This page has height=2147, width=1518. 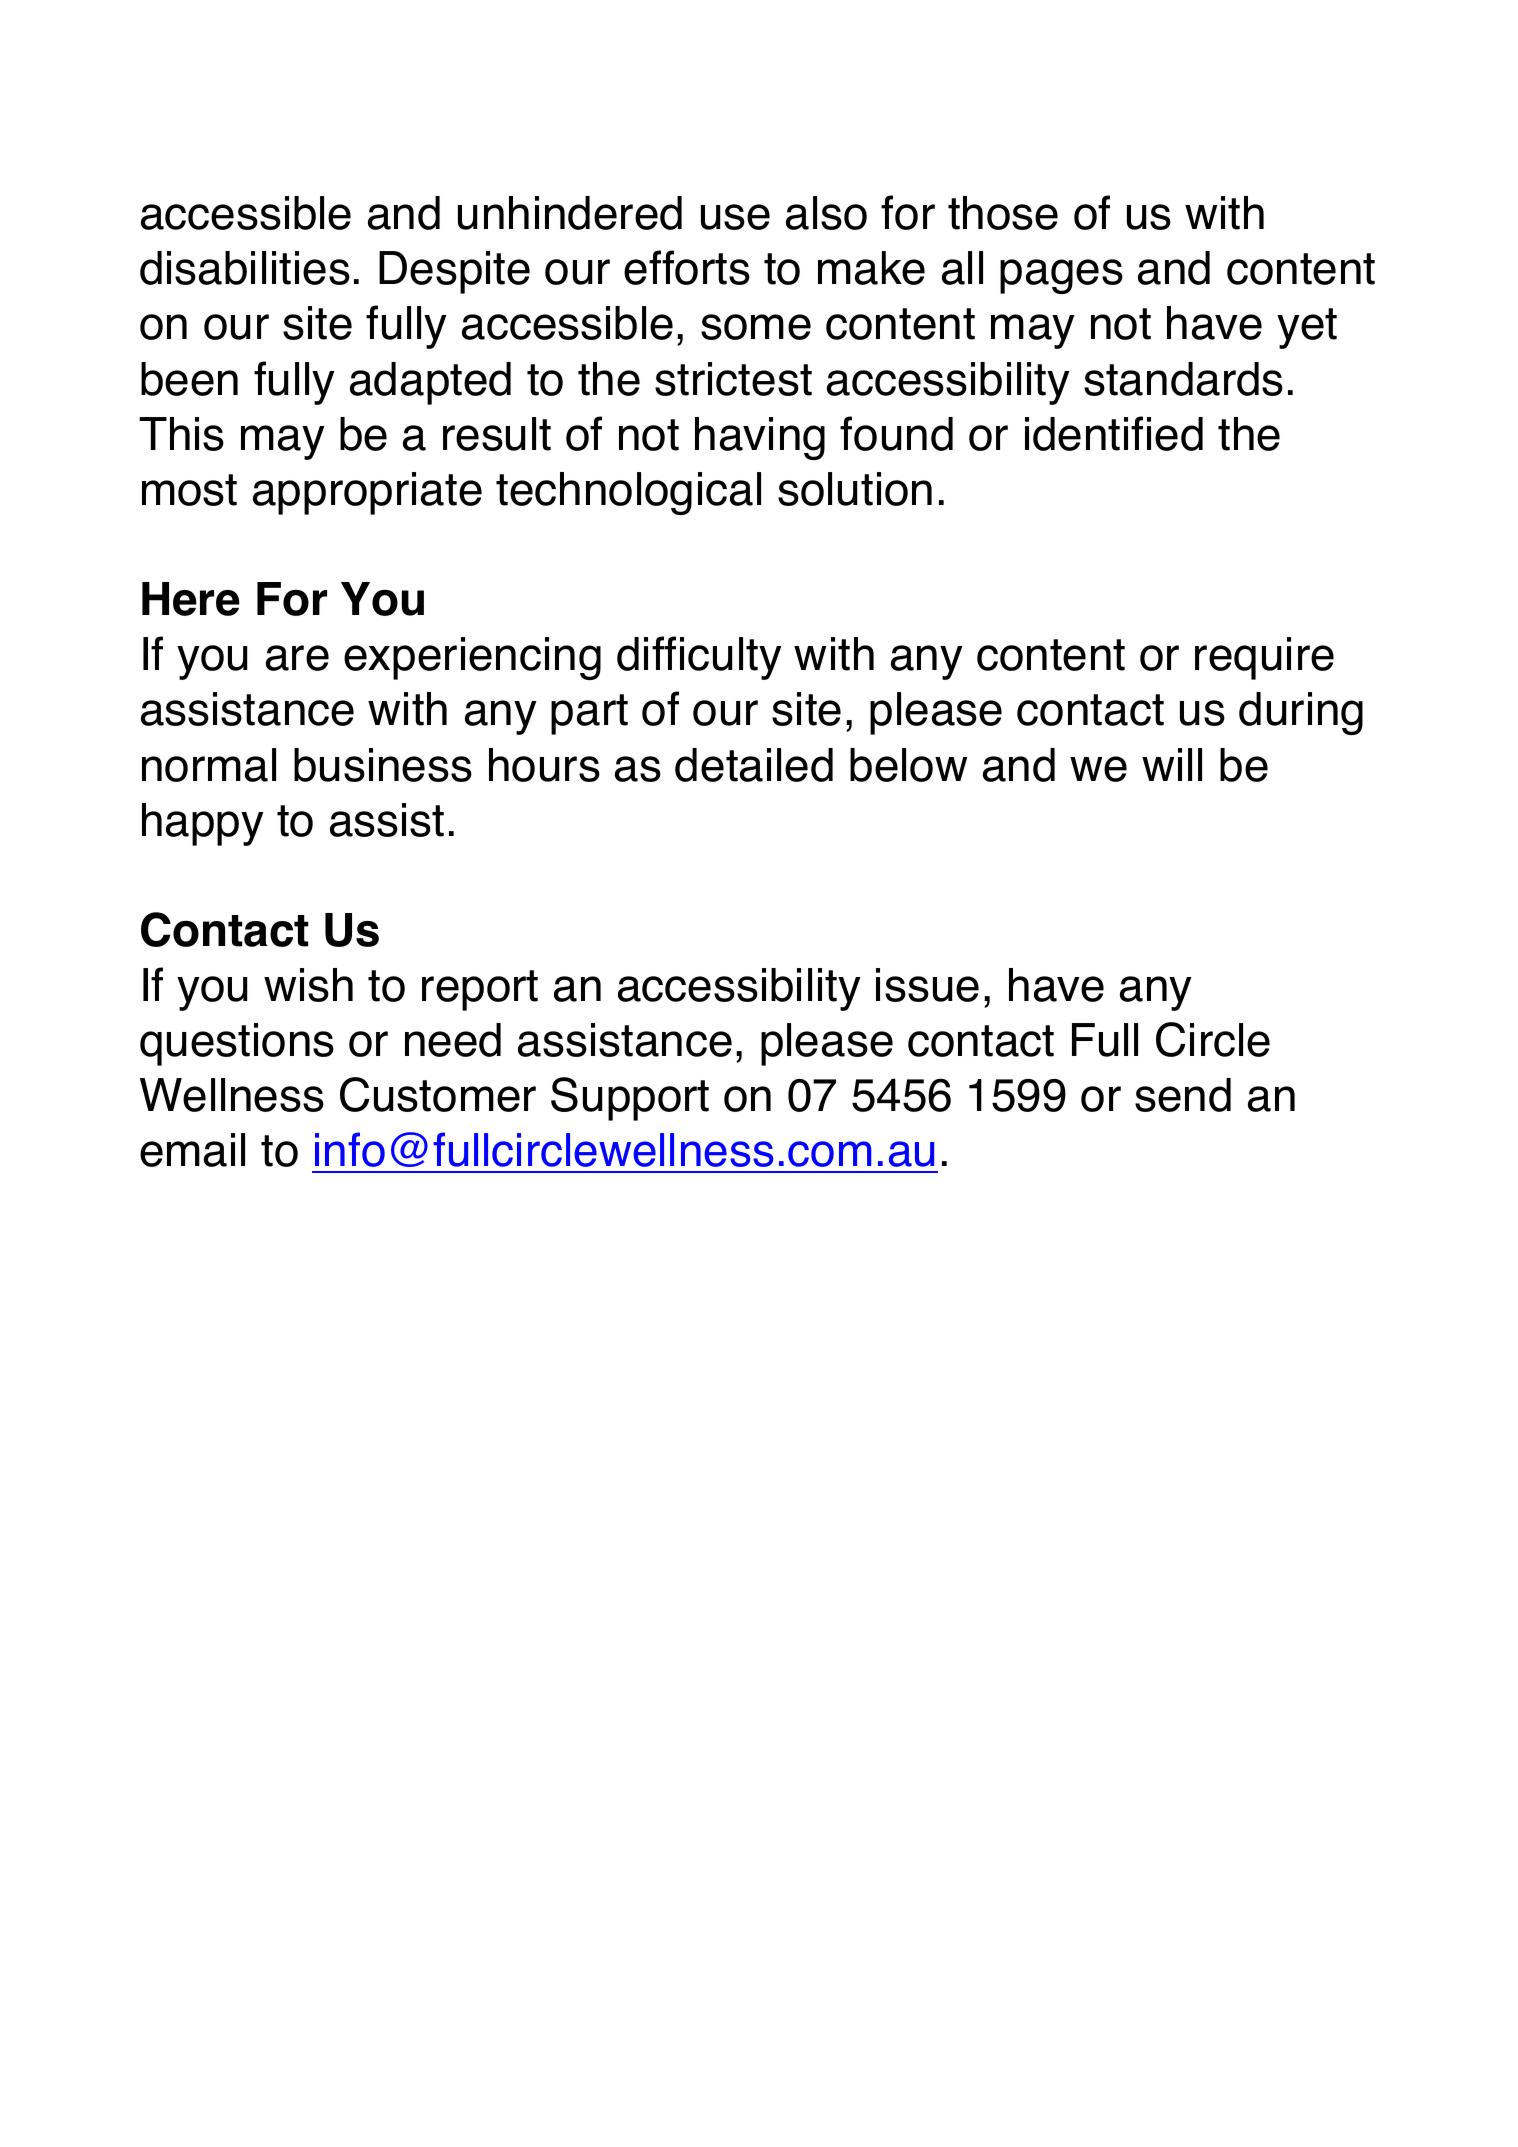 I want to click on wish, so click(x=308, y=985).
